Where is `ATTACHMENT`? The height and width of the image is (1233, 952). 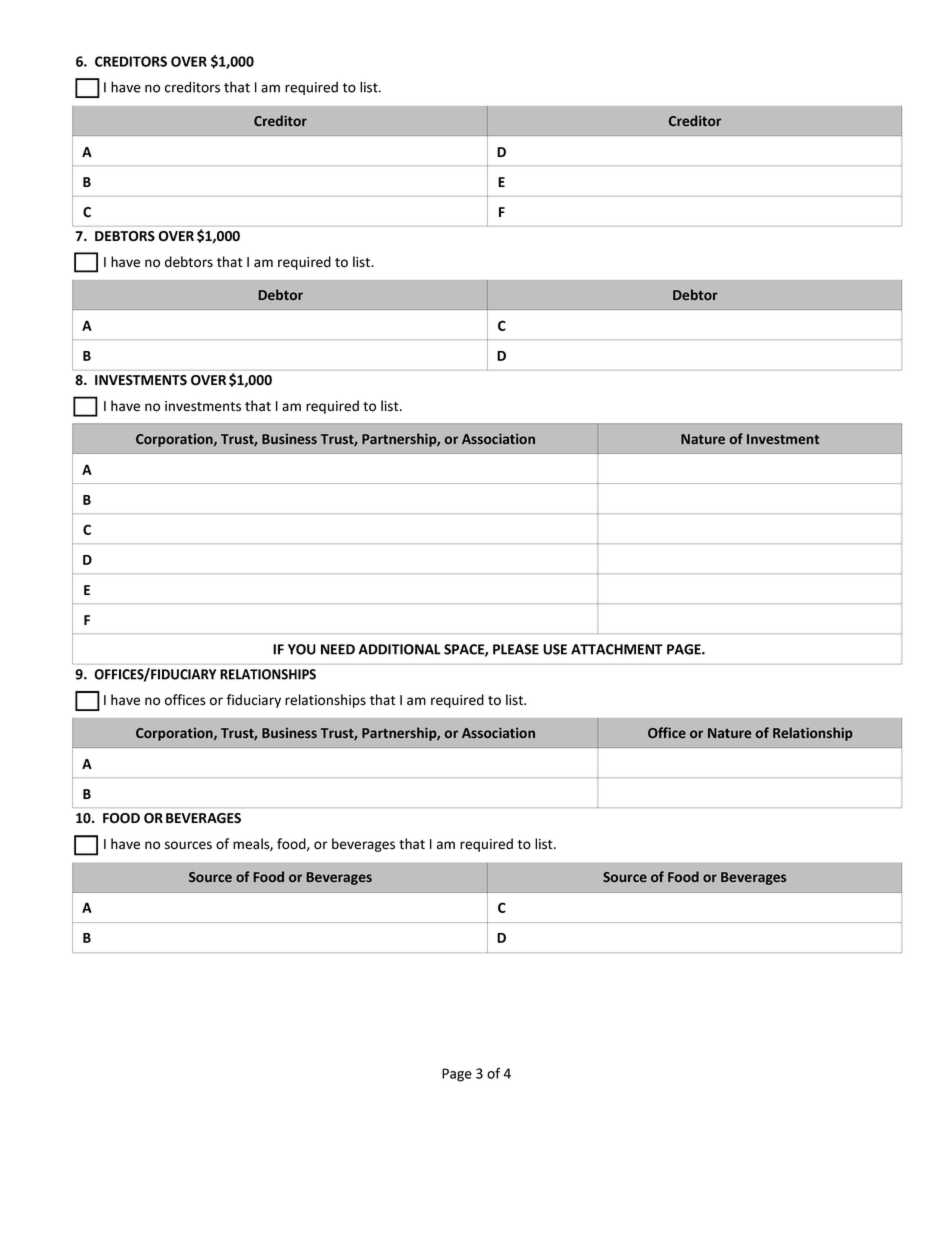 ATTACHMENT is located at coordinates (617, 649).
